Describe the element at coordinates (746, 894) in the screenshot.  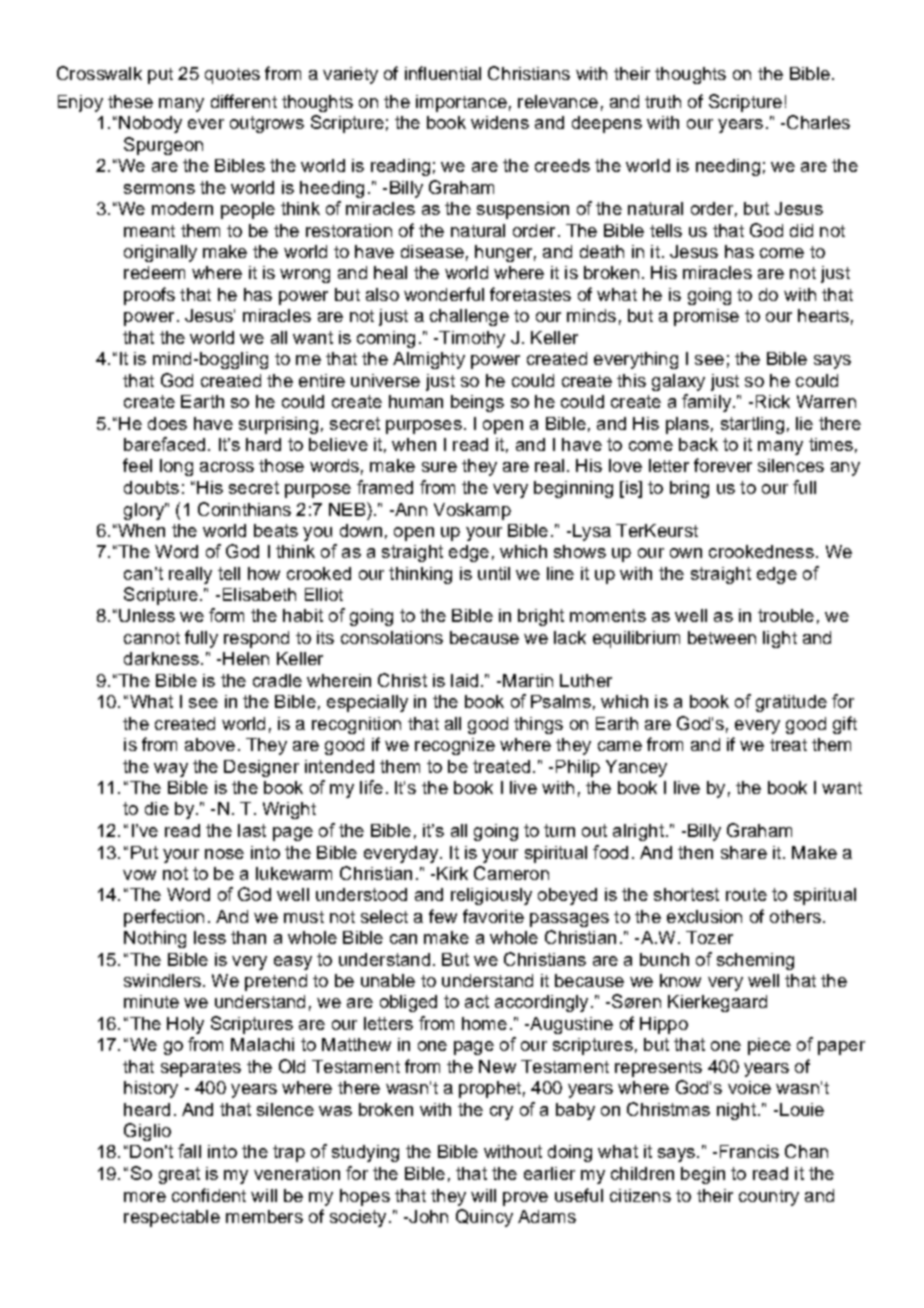
I see `route` at that location.
